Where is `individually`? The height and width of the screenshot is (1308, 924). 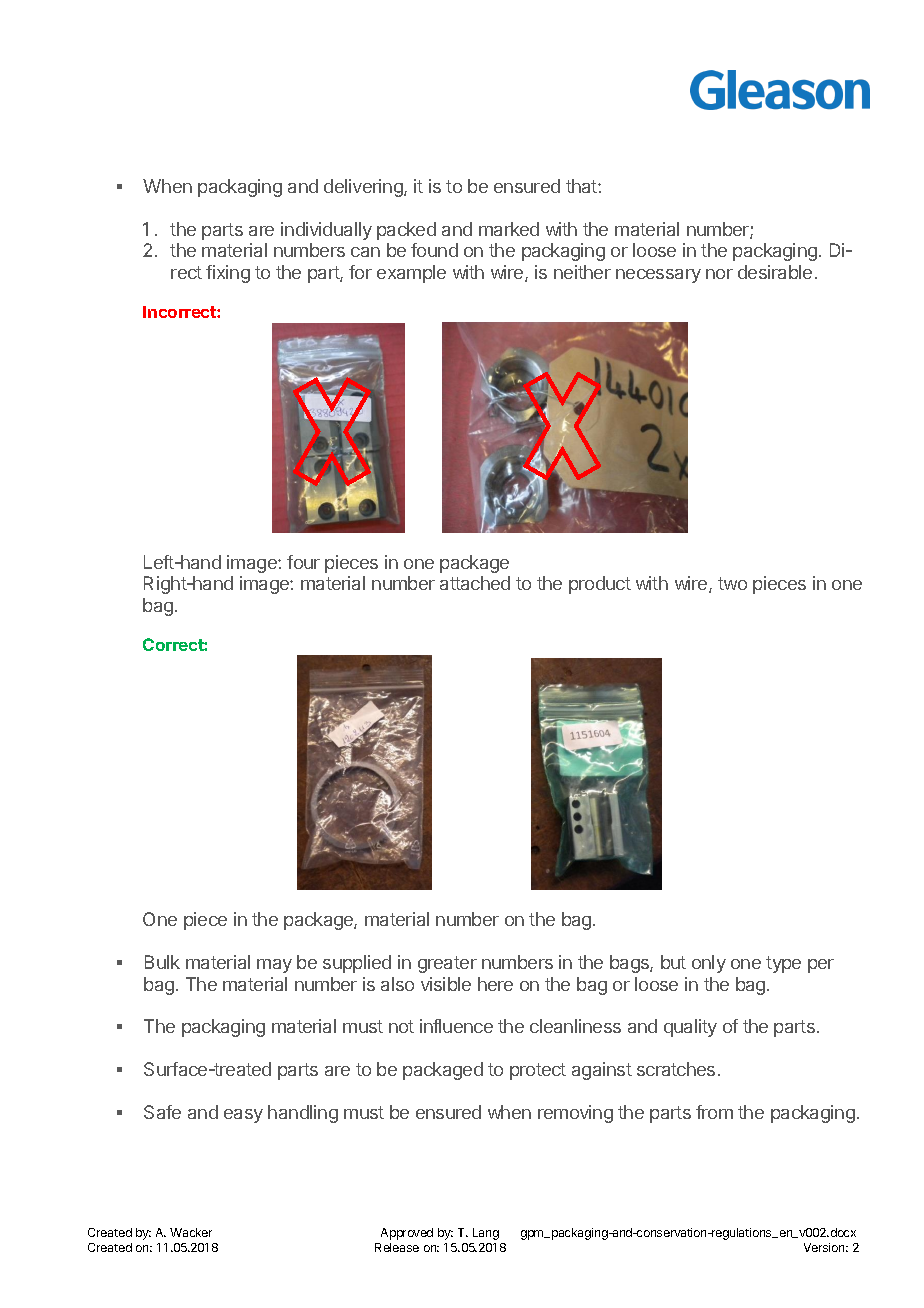
individually is located at coordinates (326, 231).
